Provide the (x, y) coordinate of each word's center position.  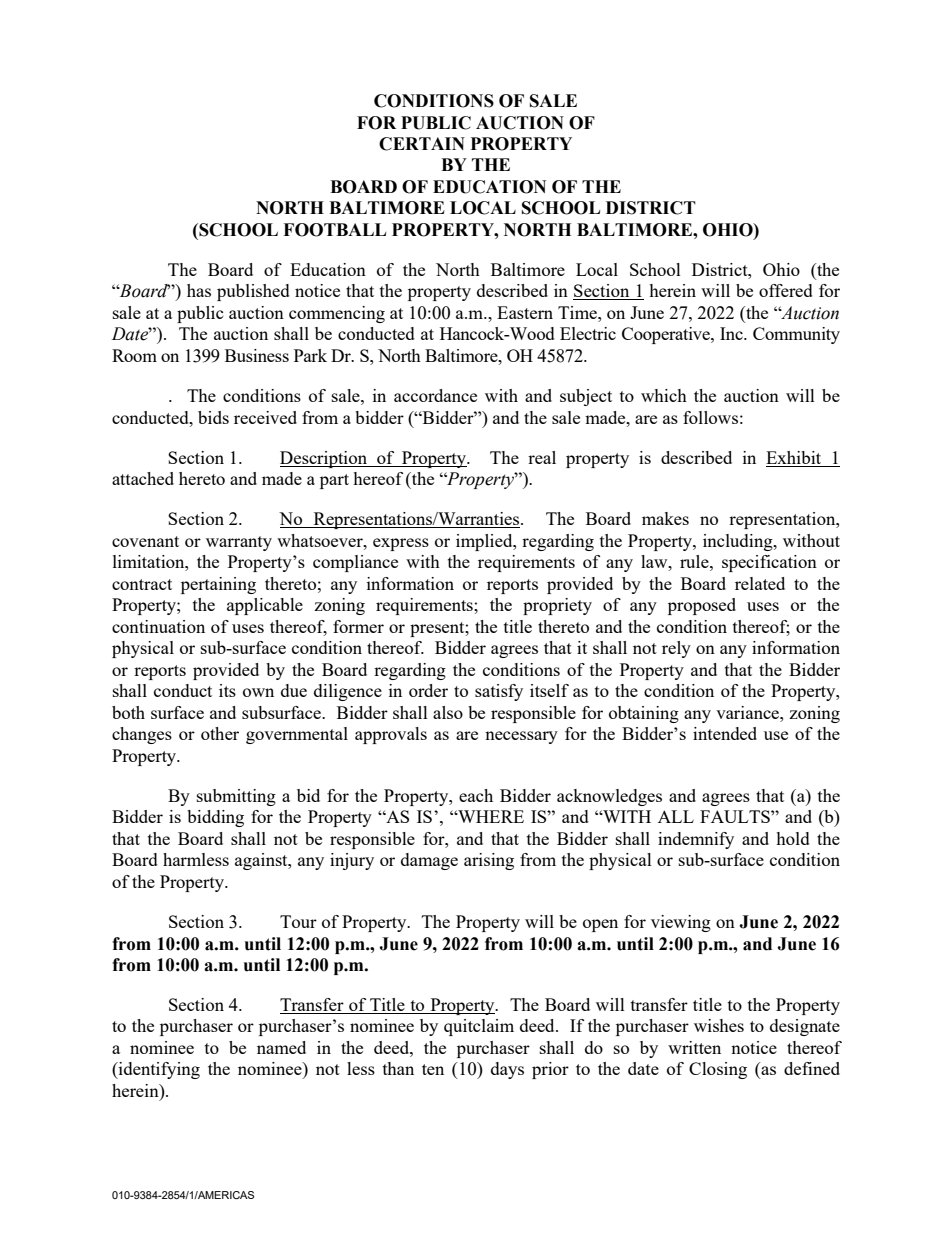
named (281, 1047)
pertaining (218, 585)
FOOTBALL (334, 230)
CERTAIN (422, 144)
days (507, 1070)
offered (786, 290)
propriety (557, 606)
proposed (702, 606)
